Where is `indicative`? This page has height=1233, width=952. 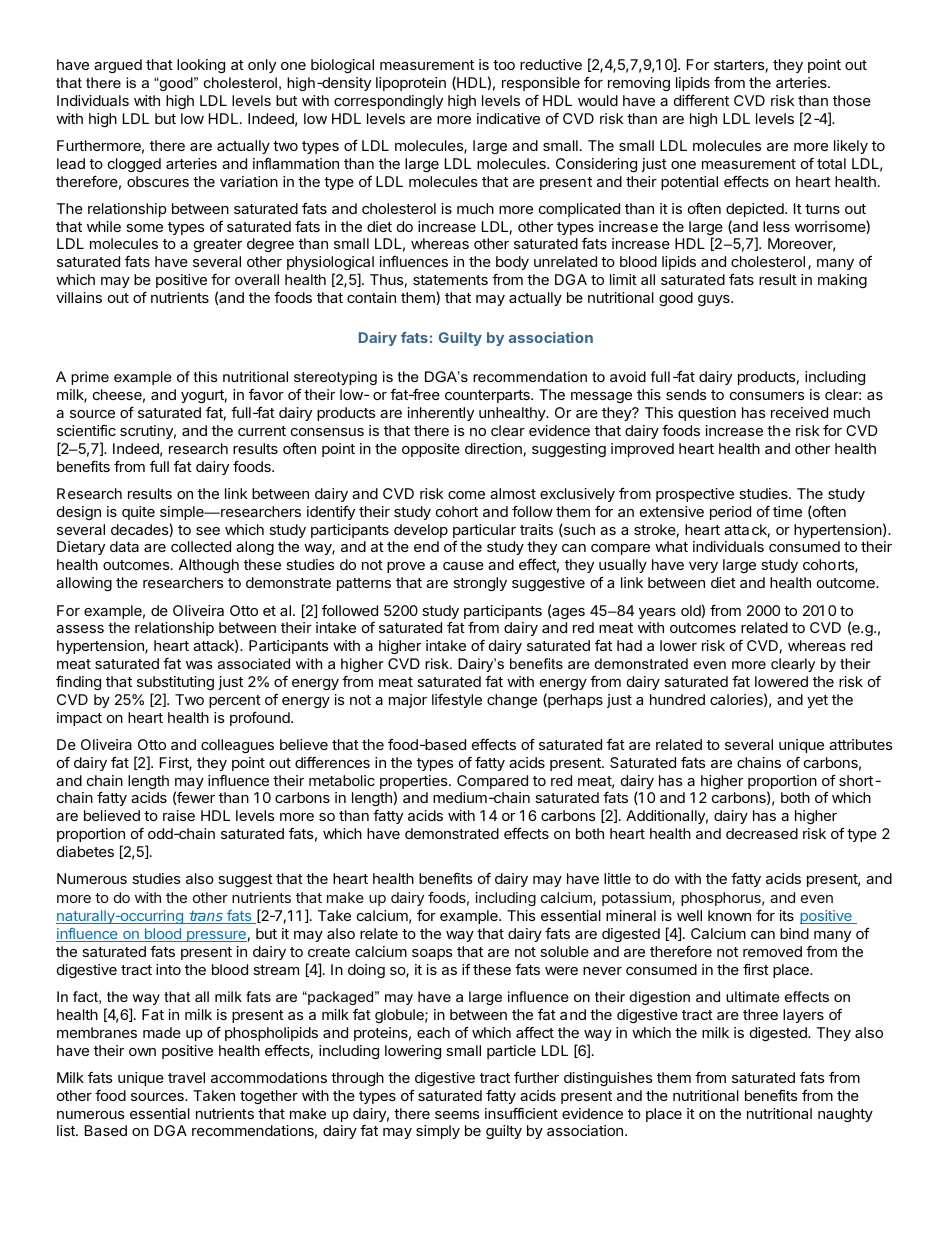
indicative is located at coordinates (508, 118).
